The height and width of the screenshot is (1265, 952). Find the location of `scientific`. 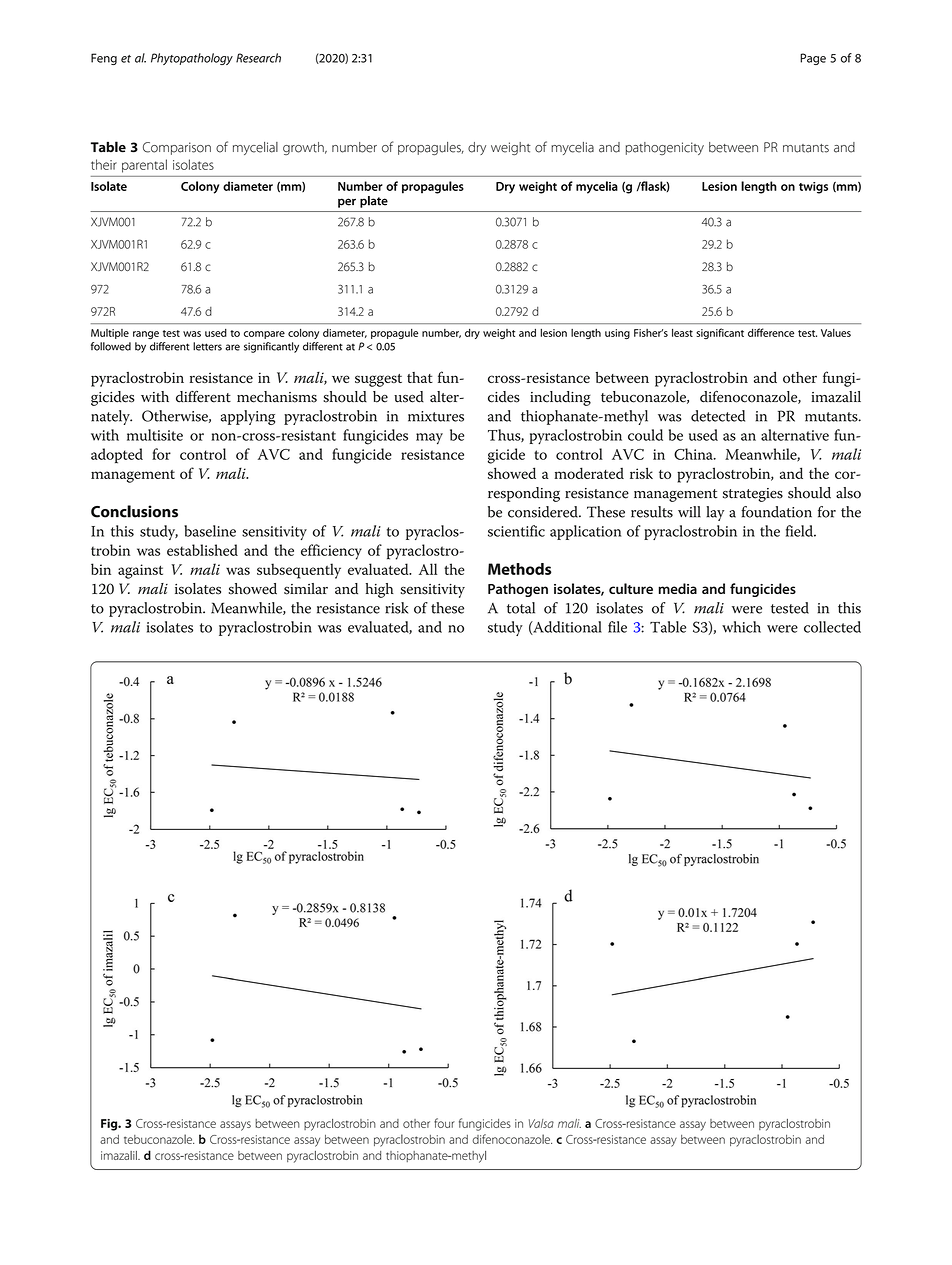

scientific is located at coordinates (516, 531).
